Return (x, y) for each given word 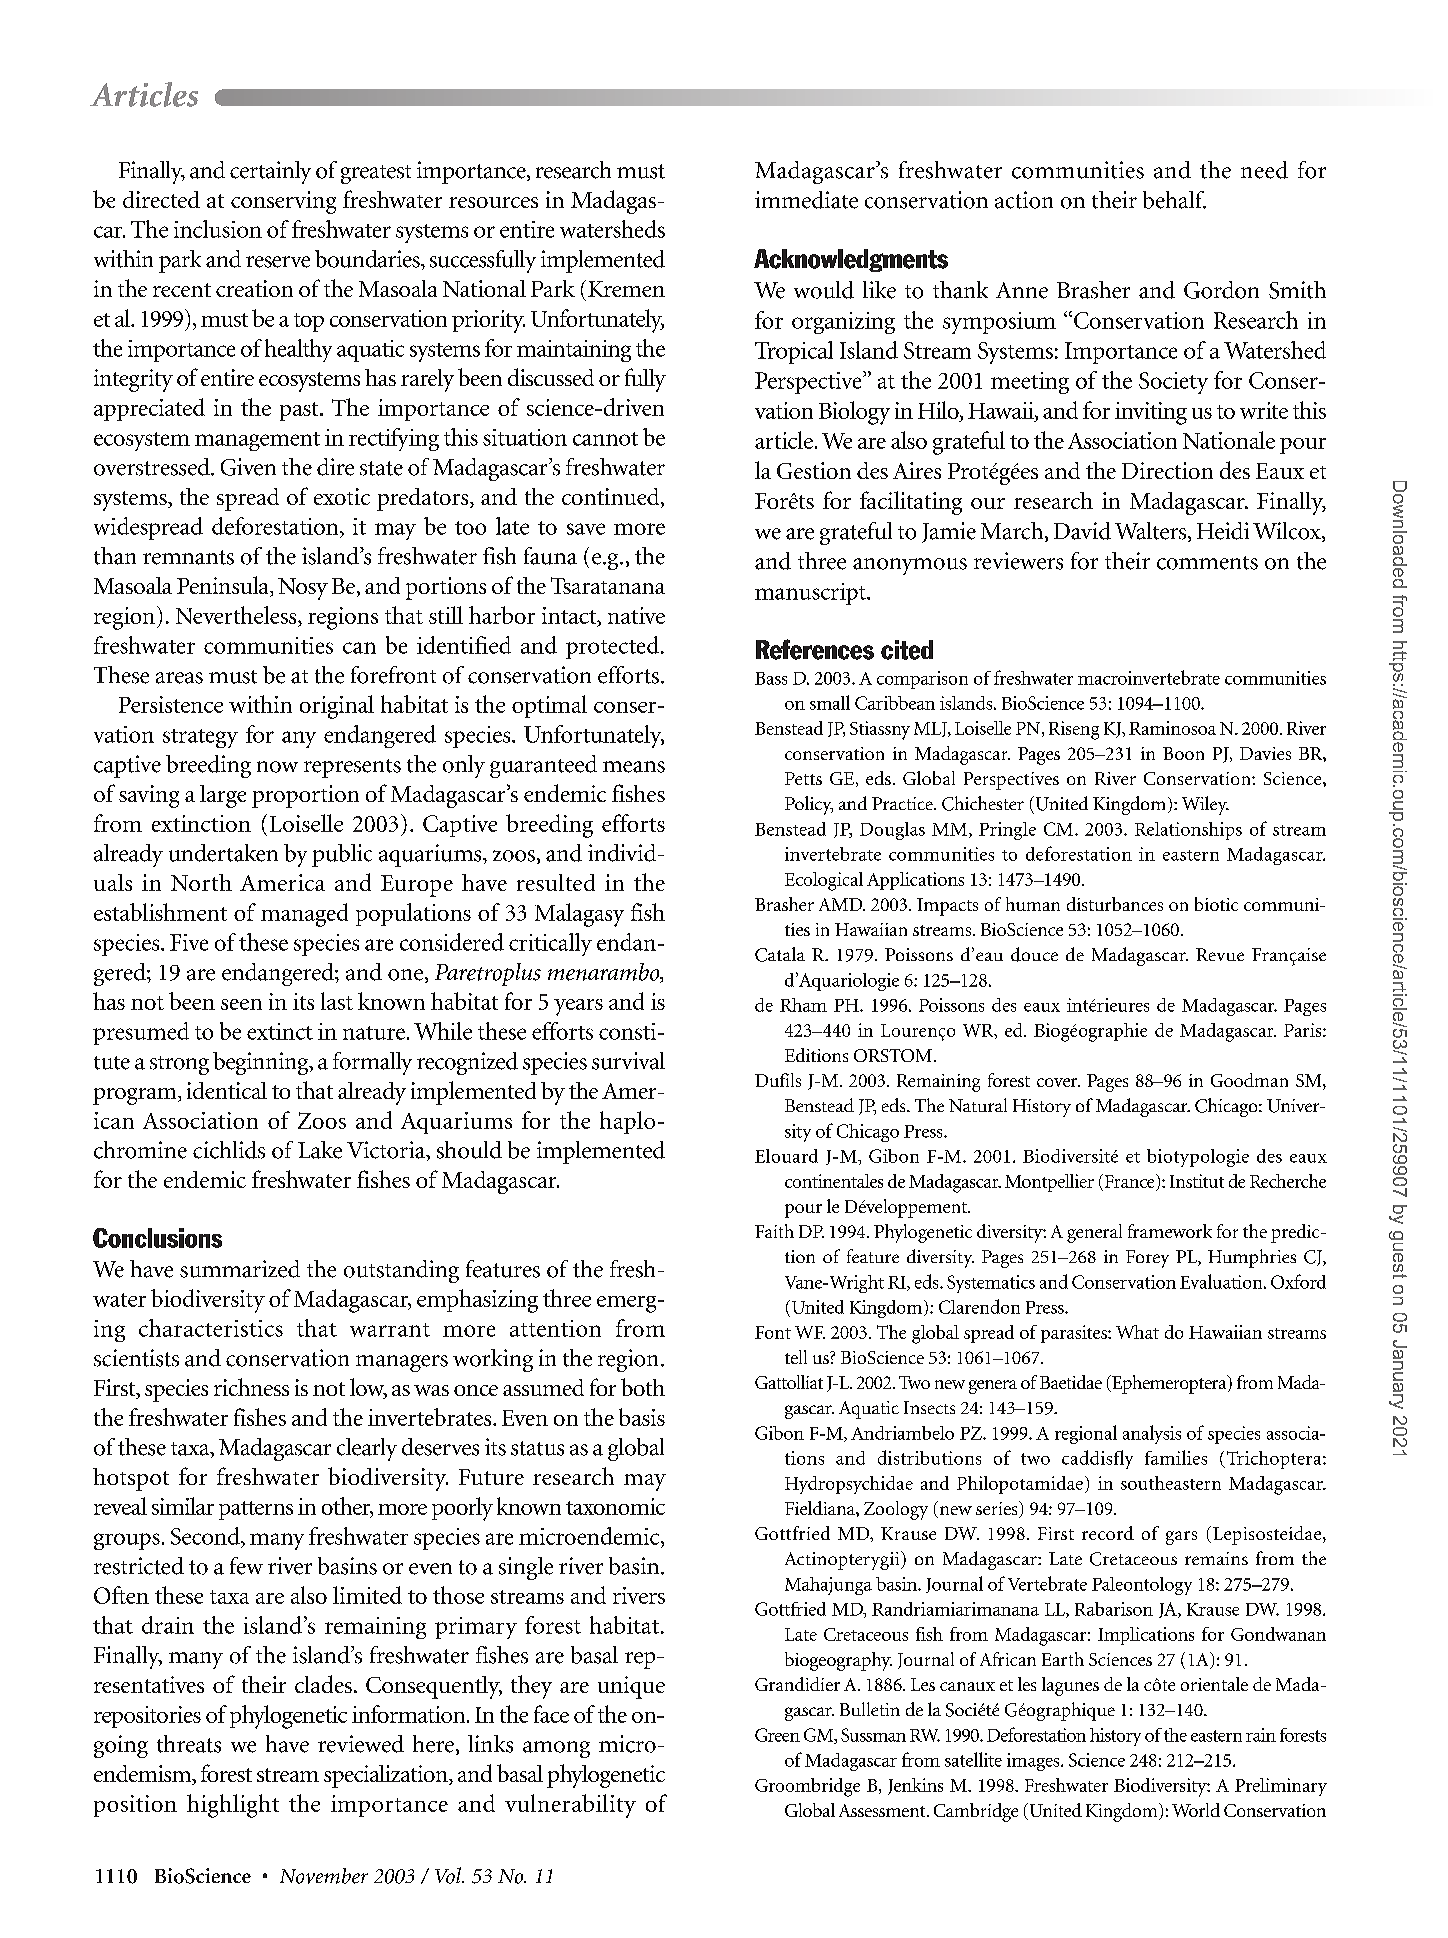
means (634, 767)
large (223, 796)
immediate (806, 200)
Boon (1183, 753)
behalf (1174, 200)
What (1137, 1332)
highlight (233, 1806)
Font (773, 1332)
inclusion (218, 229)
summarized (240, 1269)
